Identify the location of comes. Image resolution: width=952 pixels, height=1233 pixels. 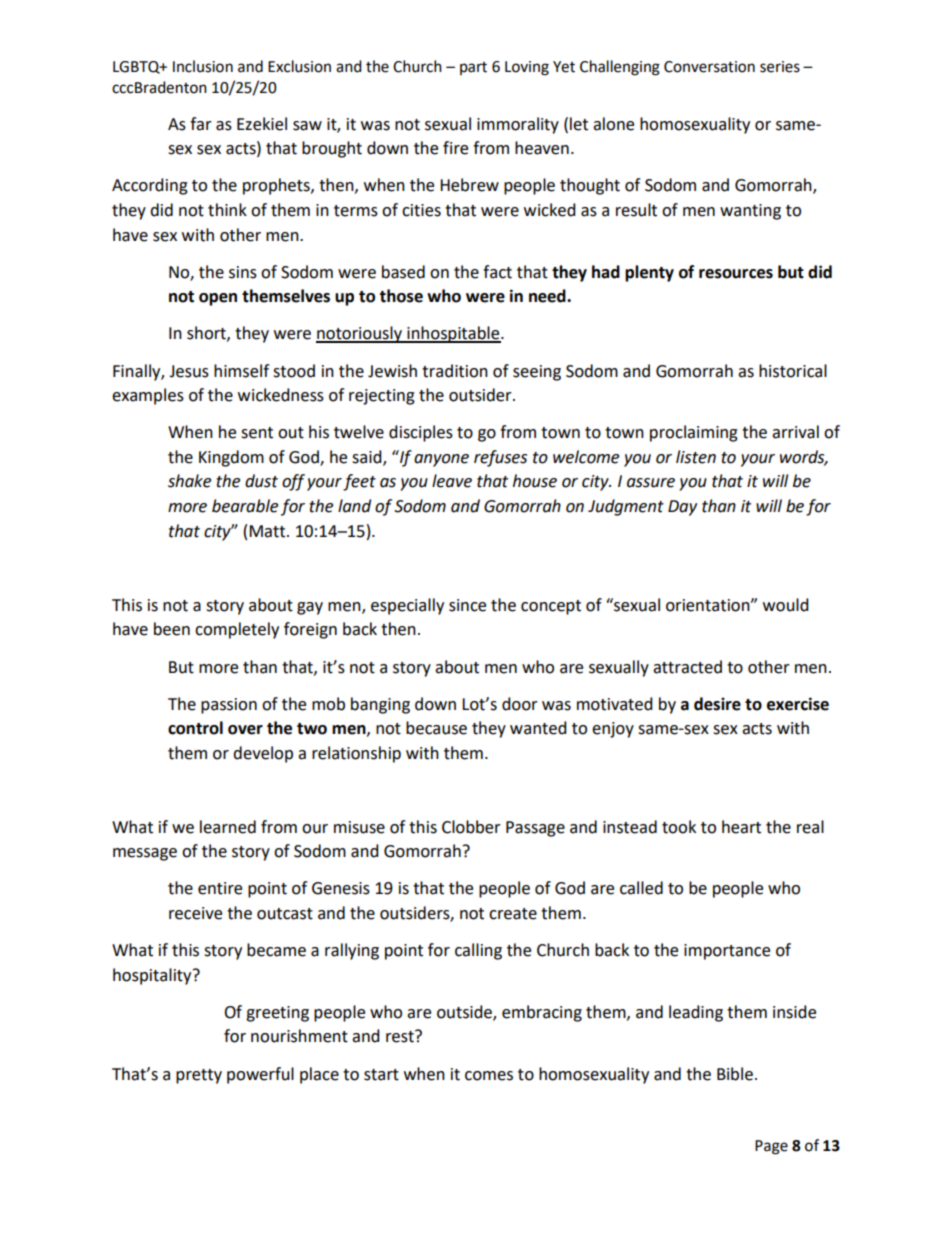
(489, 1076).
